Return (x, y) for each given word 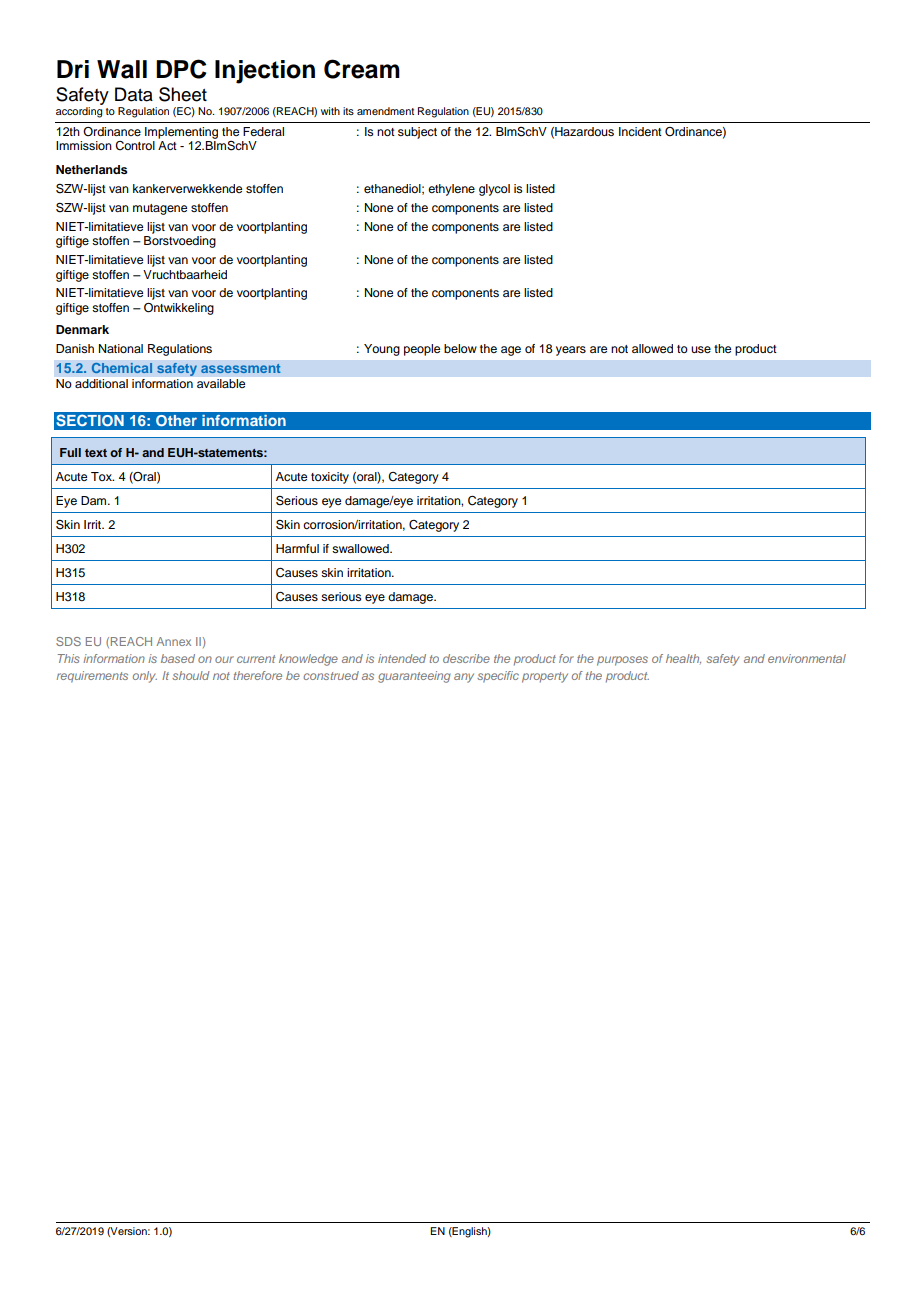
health (683, 659)
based (178, 658)
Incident (640, 131)
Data (134, 94)
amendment (385, 111)
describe (466, 658)
